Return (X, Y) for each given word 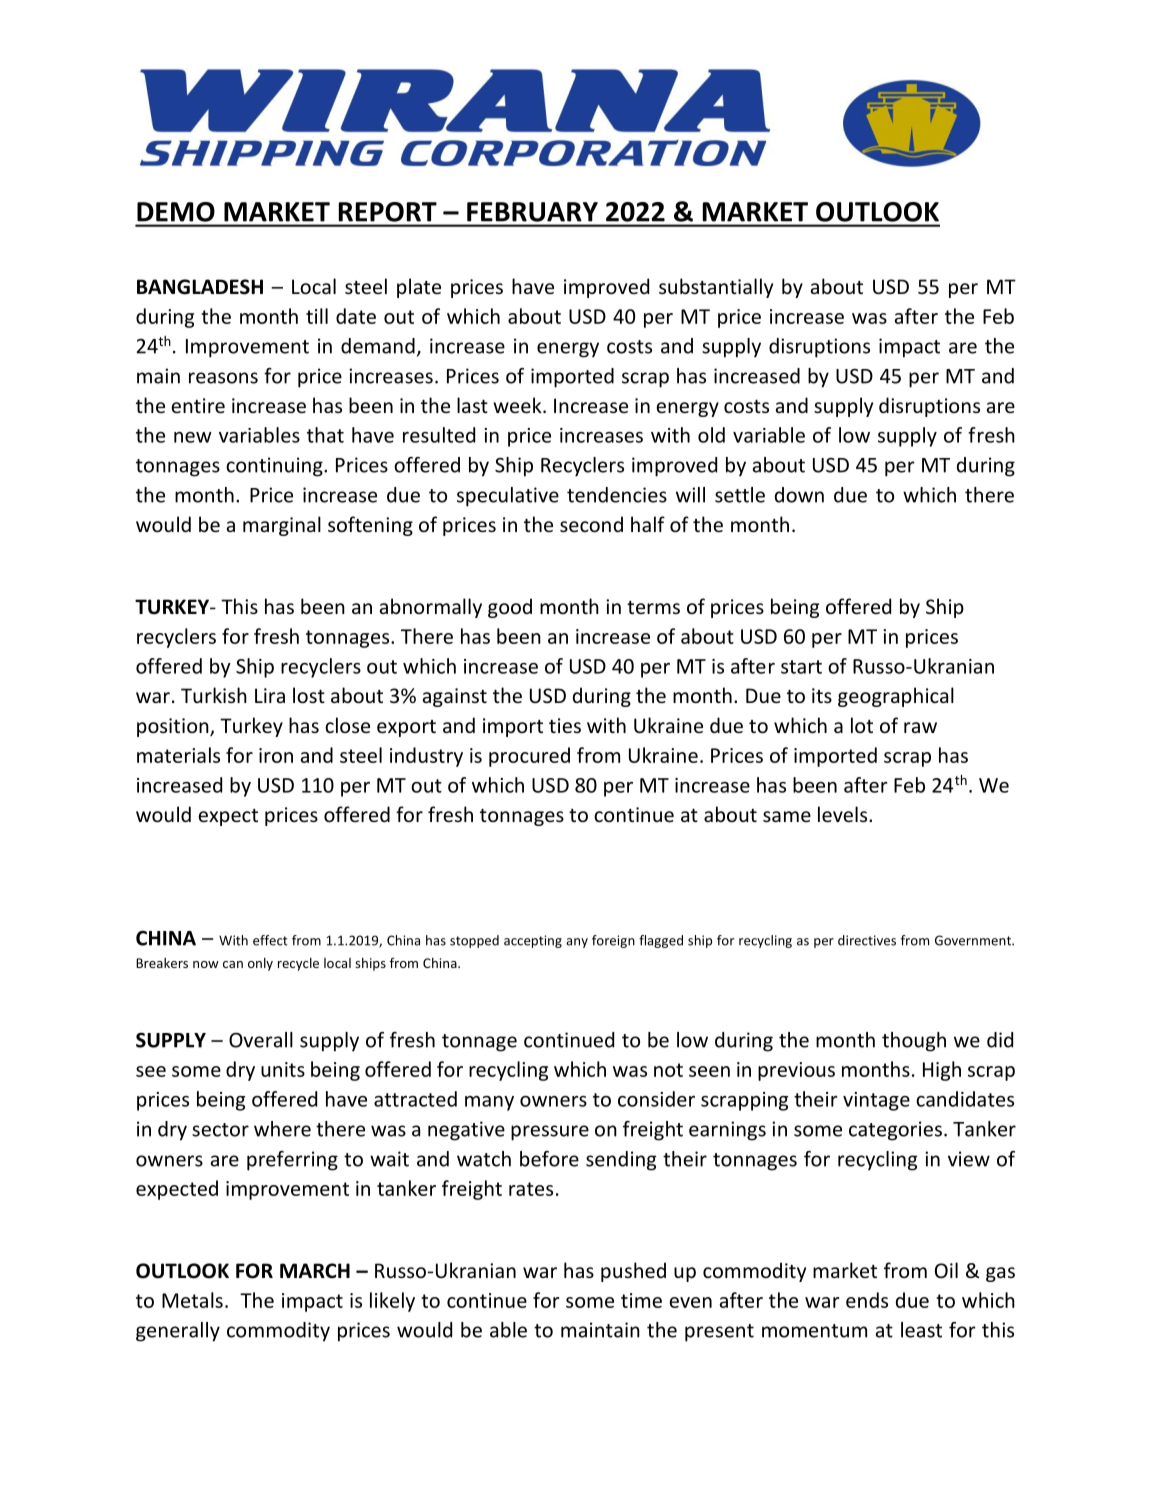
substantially (716, 288)
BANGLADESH (200, 287)
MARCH (315, 1271)
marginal (282, 526)
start (801, 667)
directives (867, 940)
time (641, 1300)
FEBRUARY (532, 212)
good (510, 608)
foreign (613, 941)
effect (270, 940)
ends (867, 1300)
